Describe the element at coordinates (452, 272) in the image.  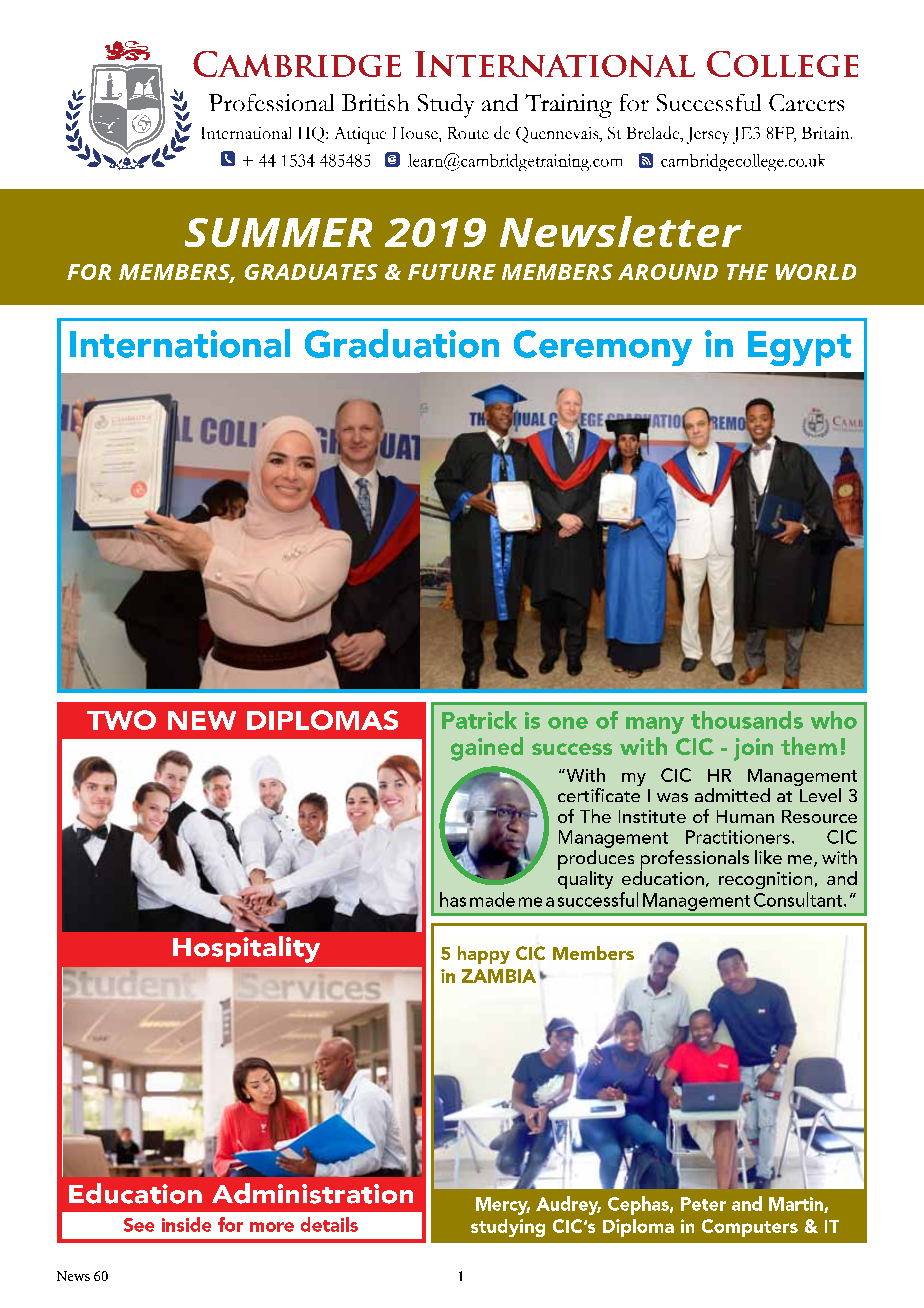
I see `FUTURE` at that location.
